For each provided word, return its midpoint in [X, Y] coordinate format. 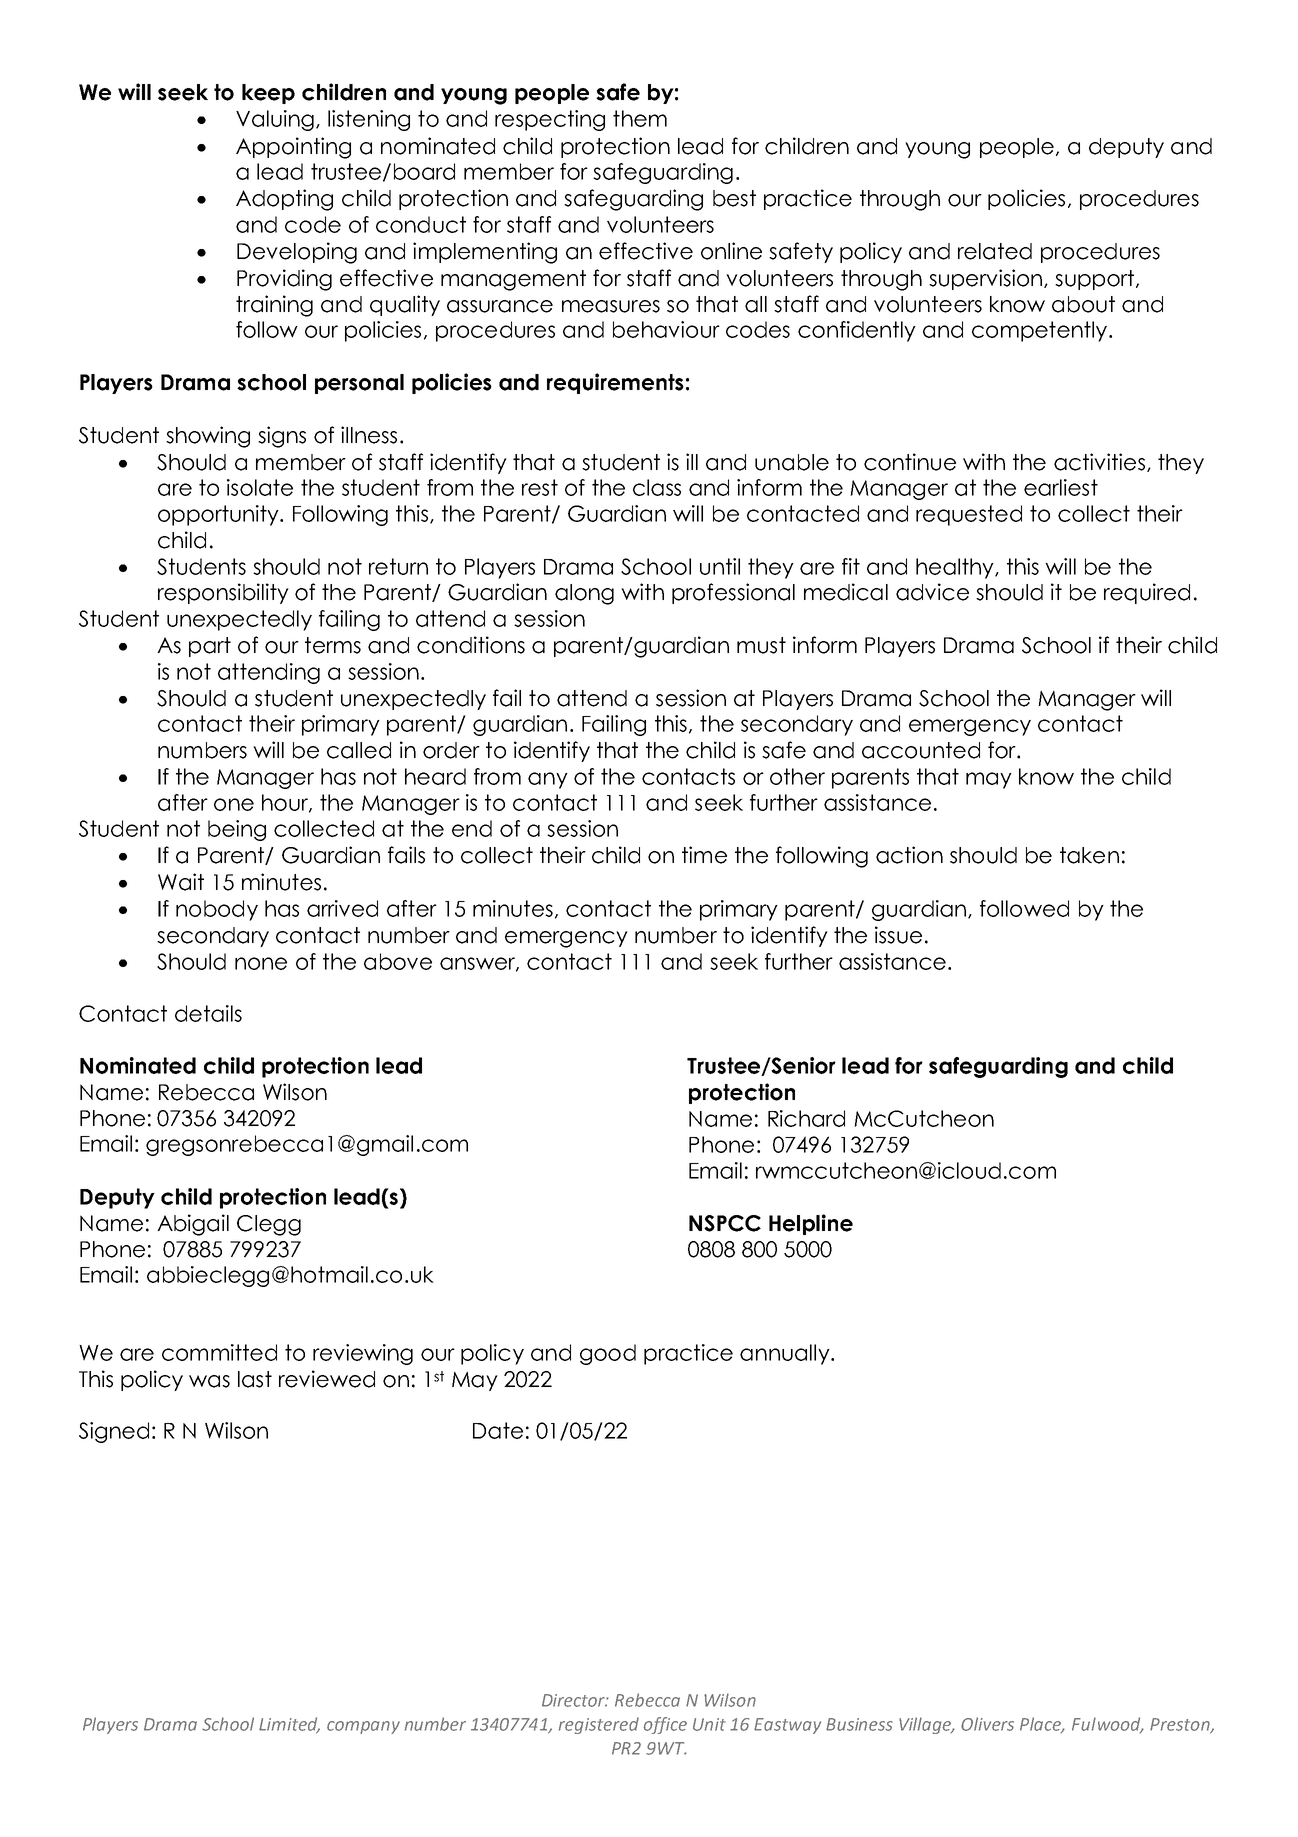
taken [1089, 855]
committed [219, 1352]
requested [969, 515]
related [995, 251]
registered [599, 1725]
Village [926, 1725]
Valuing [275, 120]
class [657, 487]
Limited [289, 1725]
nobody [217, 910]
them [640, 118]
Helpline [811, 1224]
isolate [260, 487]
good [608, 1354]
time [704, 855]
